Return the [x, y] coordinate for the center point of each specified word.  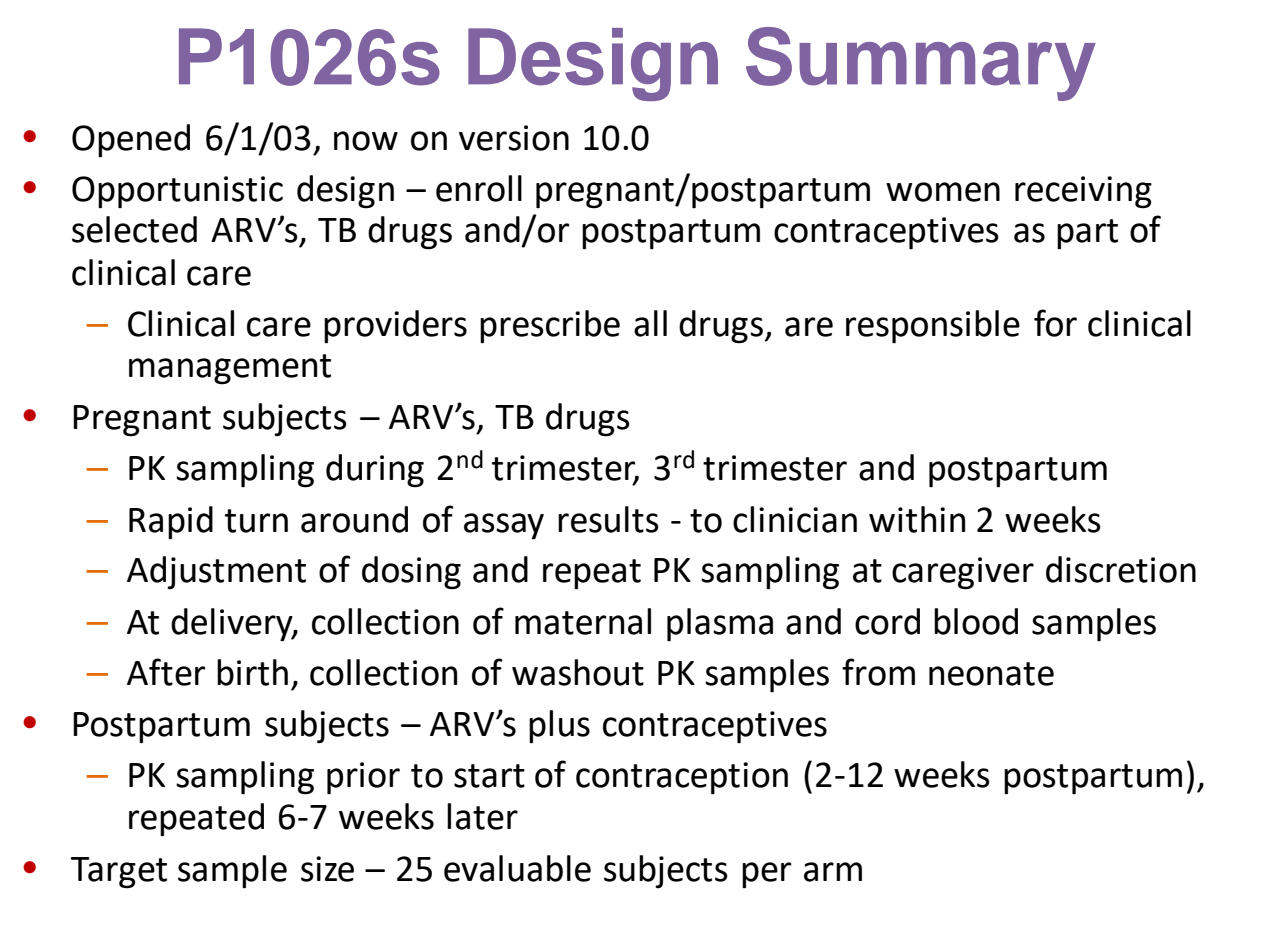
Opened [131, 141]
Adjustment [216, 572]
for [1055, 323]
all [650, 323]
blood [976, 621]
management [230, 369]
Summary [921, 64]
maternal [583, 621]
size [327, 869]
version [514, 138]
